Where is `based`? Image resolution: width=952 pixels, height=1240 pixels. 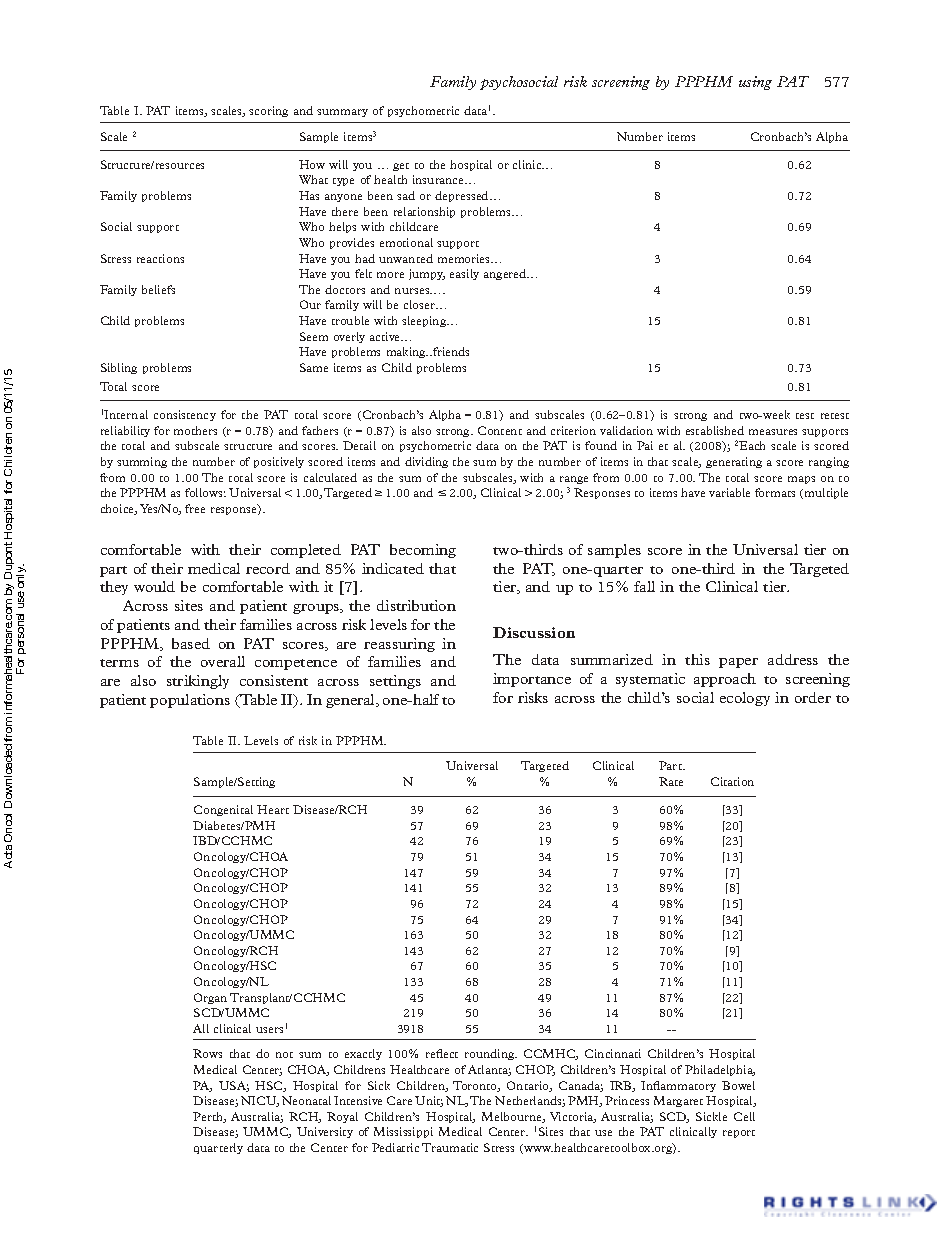 based is located at coordinates (191, 643).
